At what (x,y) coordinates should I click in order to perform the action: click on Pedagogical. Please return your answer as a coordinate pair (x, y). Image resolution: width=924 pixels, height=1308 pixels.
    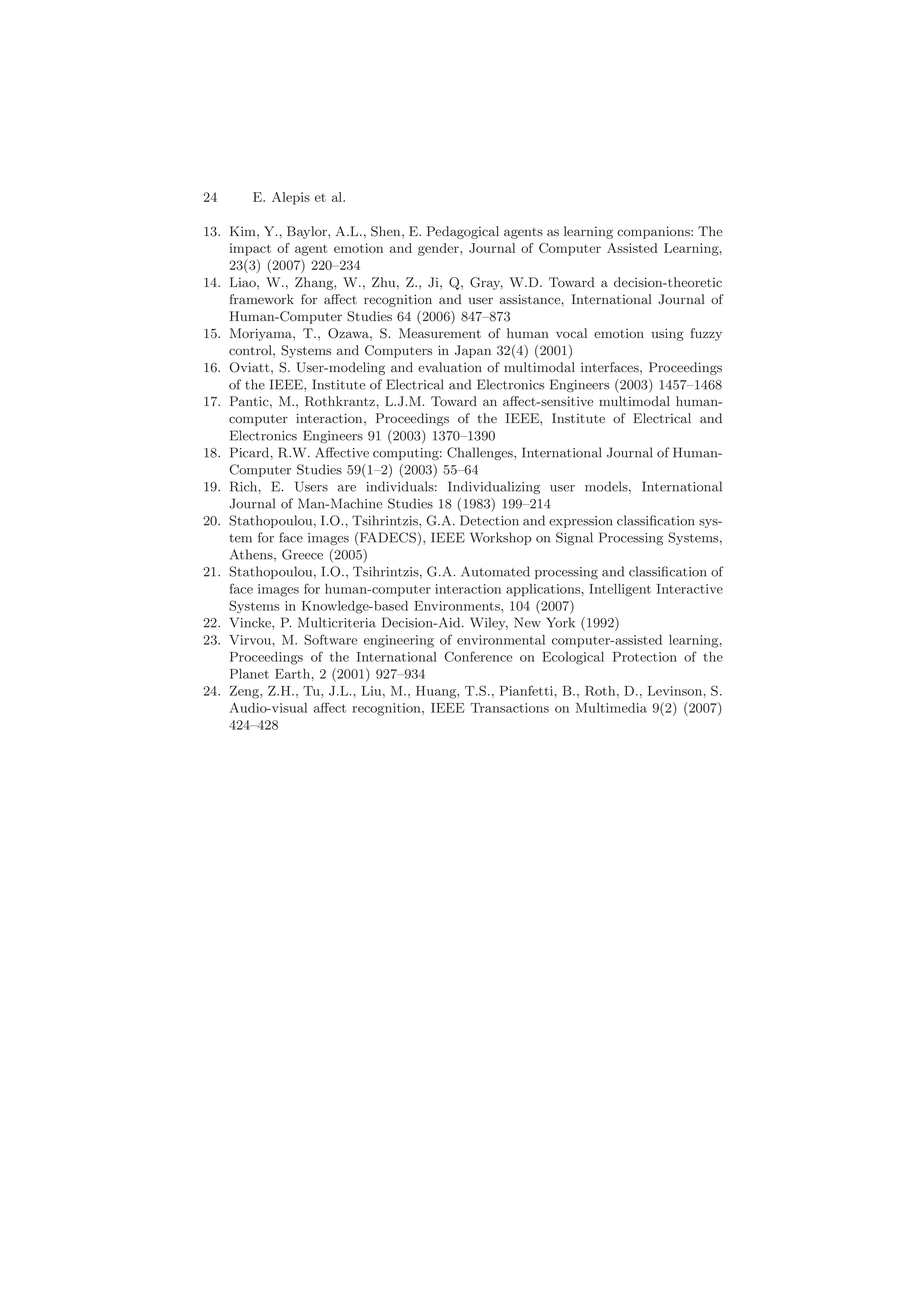
    Looking at the image, I should click on (463, 232).
